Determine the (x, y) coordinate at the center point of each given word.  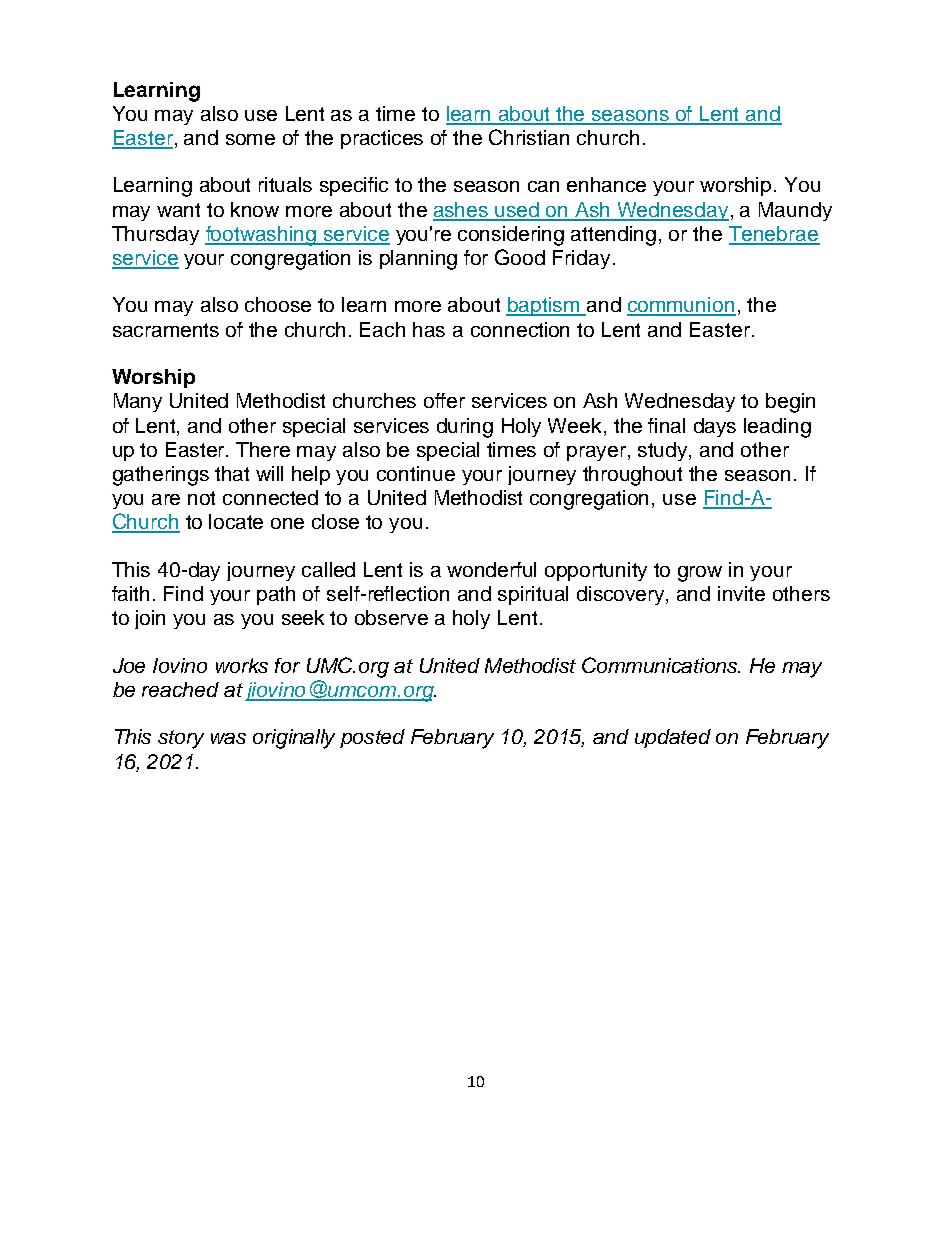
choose (278, 304)
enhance (606, 184)
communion (681, 306)
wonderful (491, 569)
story (181, 739)
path (276, 595)
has (429, 329)
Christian (529, 137)
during (465, 428)
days (715, 427)
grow (700, 574)
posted (372, 738)
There (263, 449)
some (250, 139)
